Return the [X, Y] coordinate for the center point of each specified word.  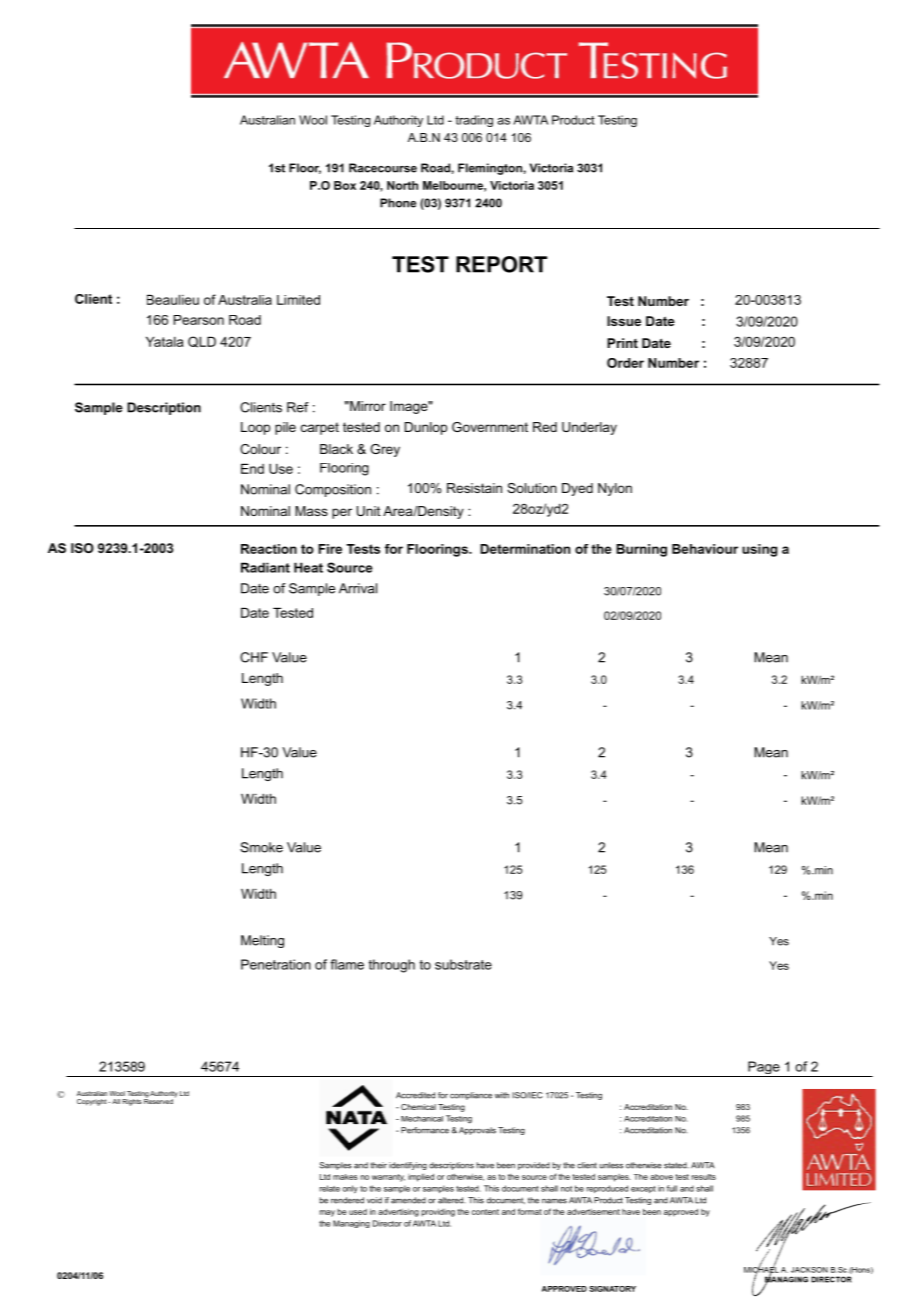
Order [625, 363]
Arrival [358, 588]
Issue [624, 321]
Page [764, 1069]
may [327, 1213]
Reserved [158, 1100]
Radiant [265, 567]
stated [676, 1165]
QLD [202, 342]
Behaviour [705, 549]
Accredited [415, 1095]
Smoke [261, 847]
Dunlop [426, 428]
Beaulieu [173, 299]
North [402, 185]
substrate [463, 964]
